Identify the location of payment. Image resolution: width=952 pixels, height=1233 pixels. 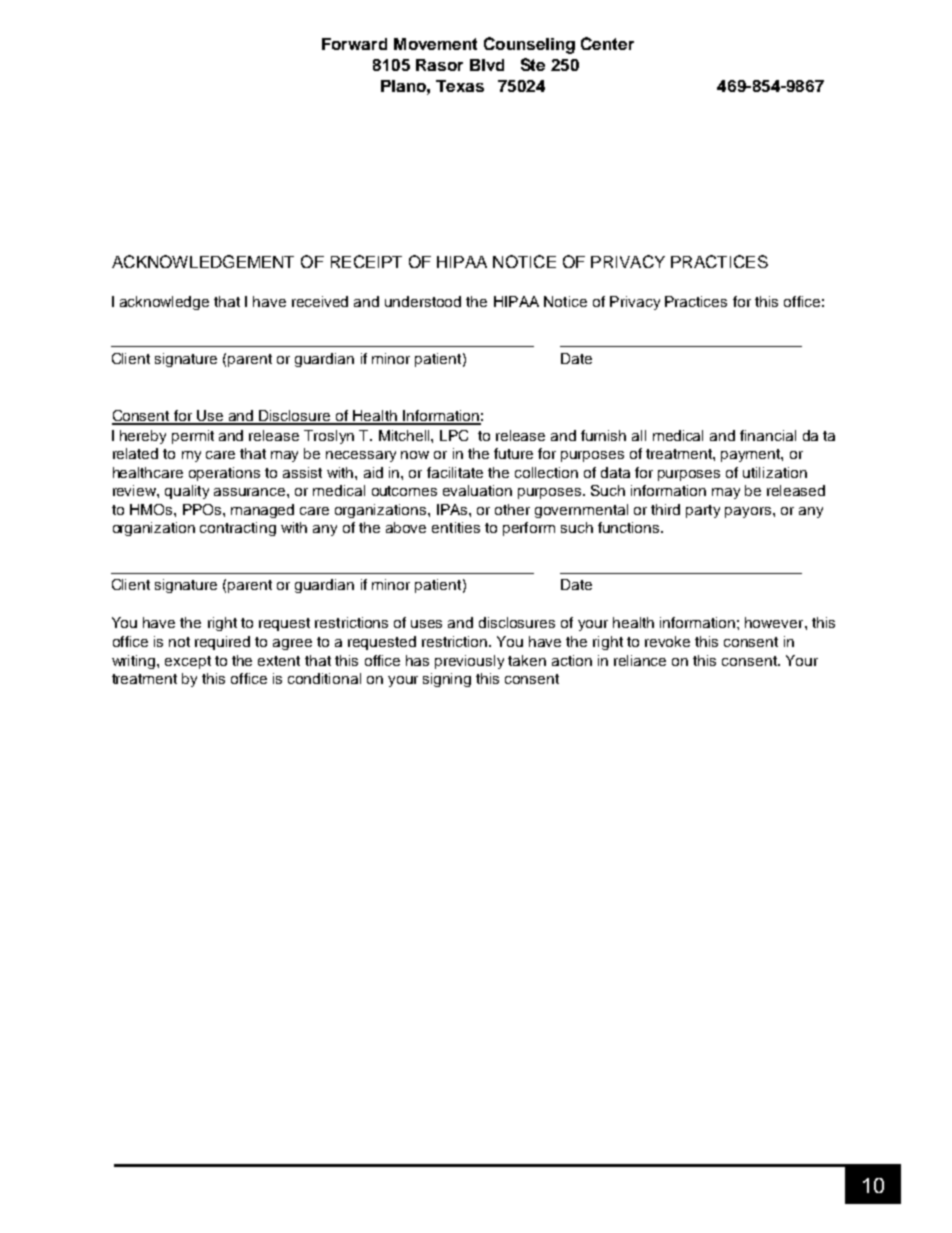
(751, 455).
